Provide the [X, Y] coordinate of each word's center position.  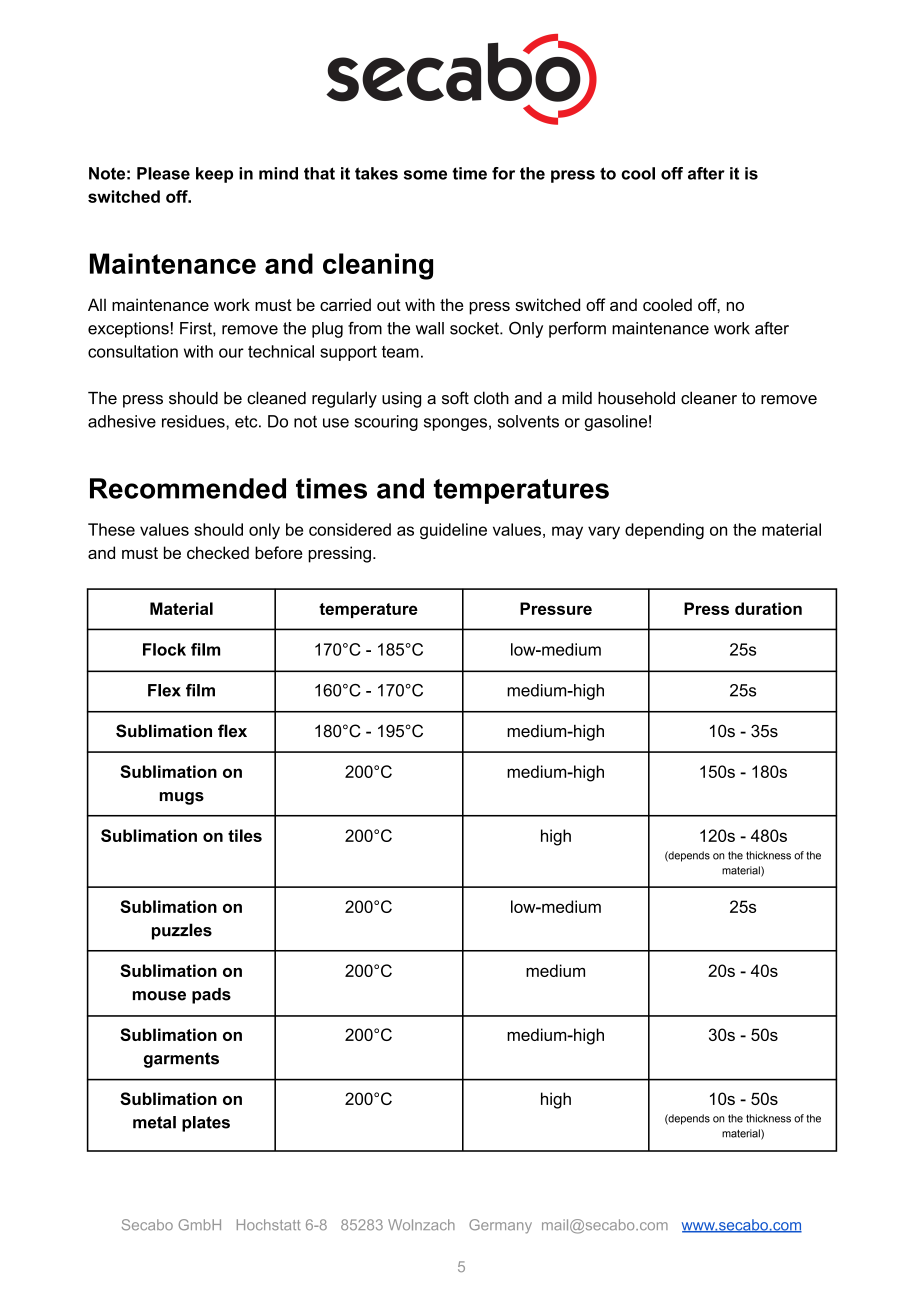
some [425, 175]
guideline [453, 531]
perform [577, 329]
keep [214, 175]
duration [768, 608]
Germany [500, 1226]
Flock [164, 649]
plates [206, 1124]
